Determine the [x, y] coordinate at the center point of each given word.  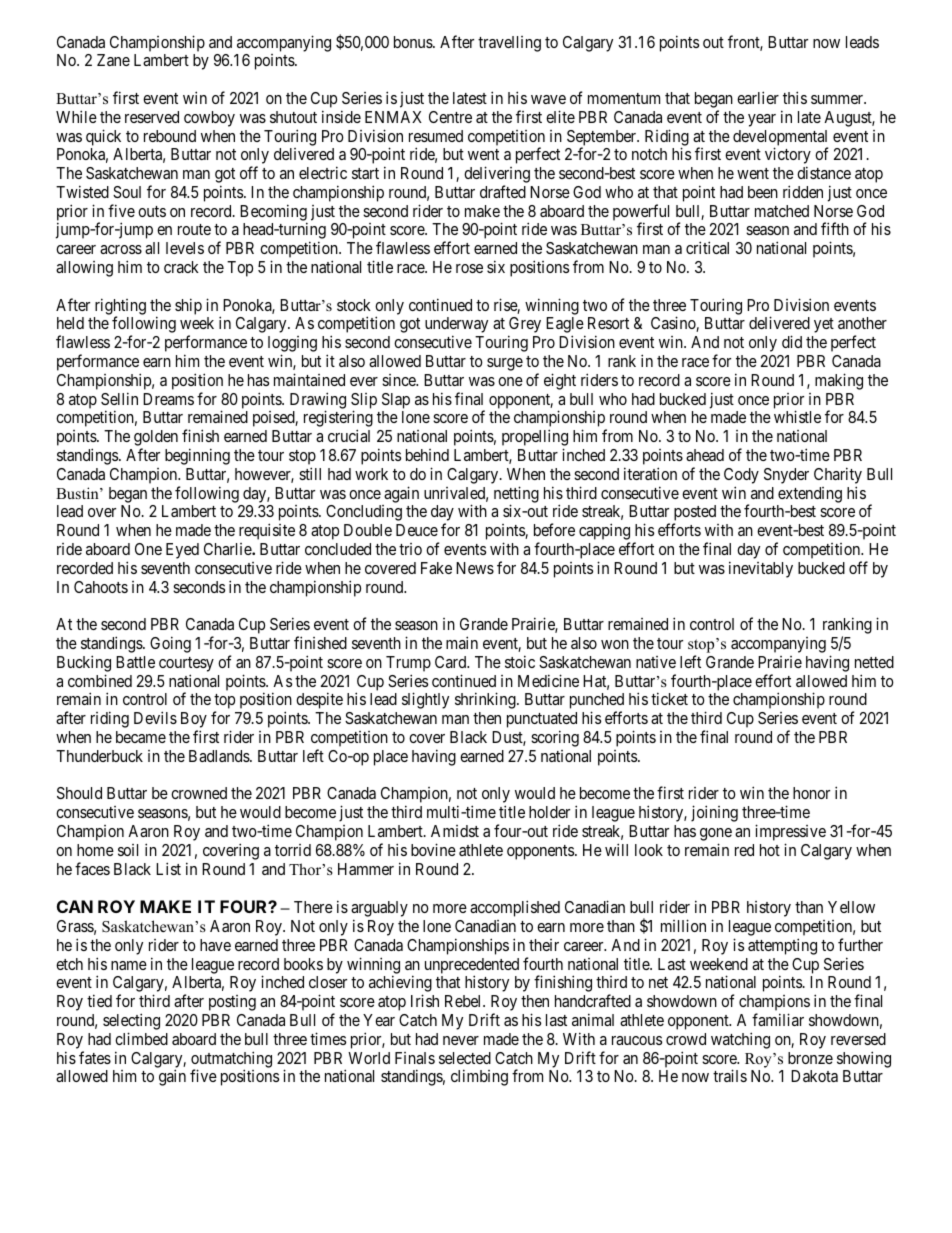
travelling [509, 44]
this [795, 97]
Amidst [455, 831]
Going [170, 644]
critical [707, 247]
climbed [141, 1038]
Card [452, 662]
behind [427, 455]
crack [181, 267]
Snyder [786, 476]
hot [770, 850]
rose [469, 268]
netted [874, 662]
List [168, 868]
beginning [197, 456]
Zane [113, 60]
